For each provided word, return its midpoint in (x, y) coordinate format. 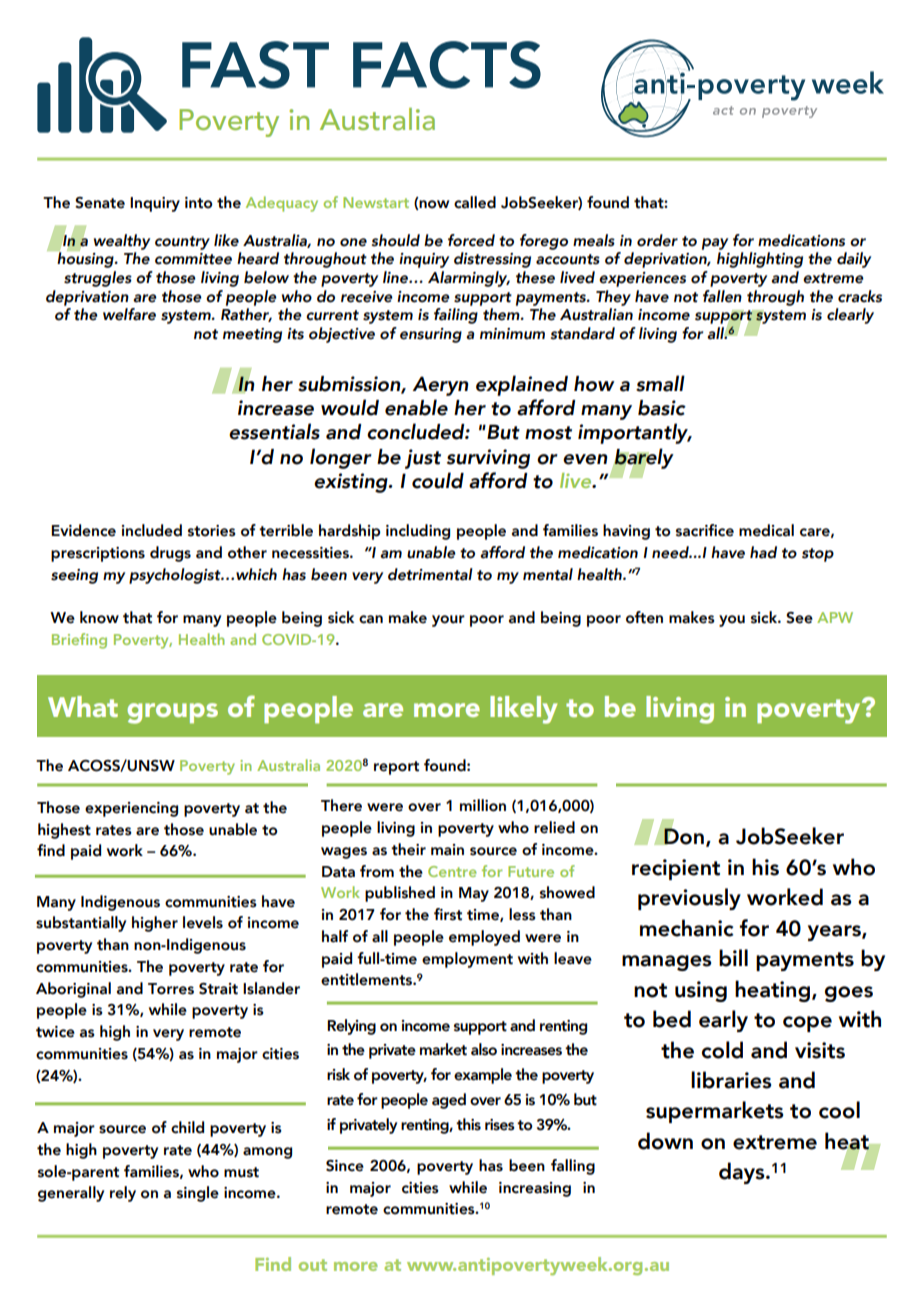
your (448, 621)
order (657, 240)
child (187, 1127)
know (99, 617)
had (763, 552)
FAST (255, 65)
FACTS (447, 65)
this (468, 1124)
